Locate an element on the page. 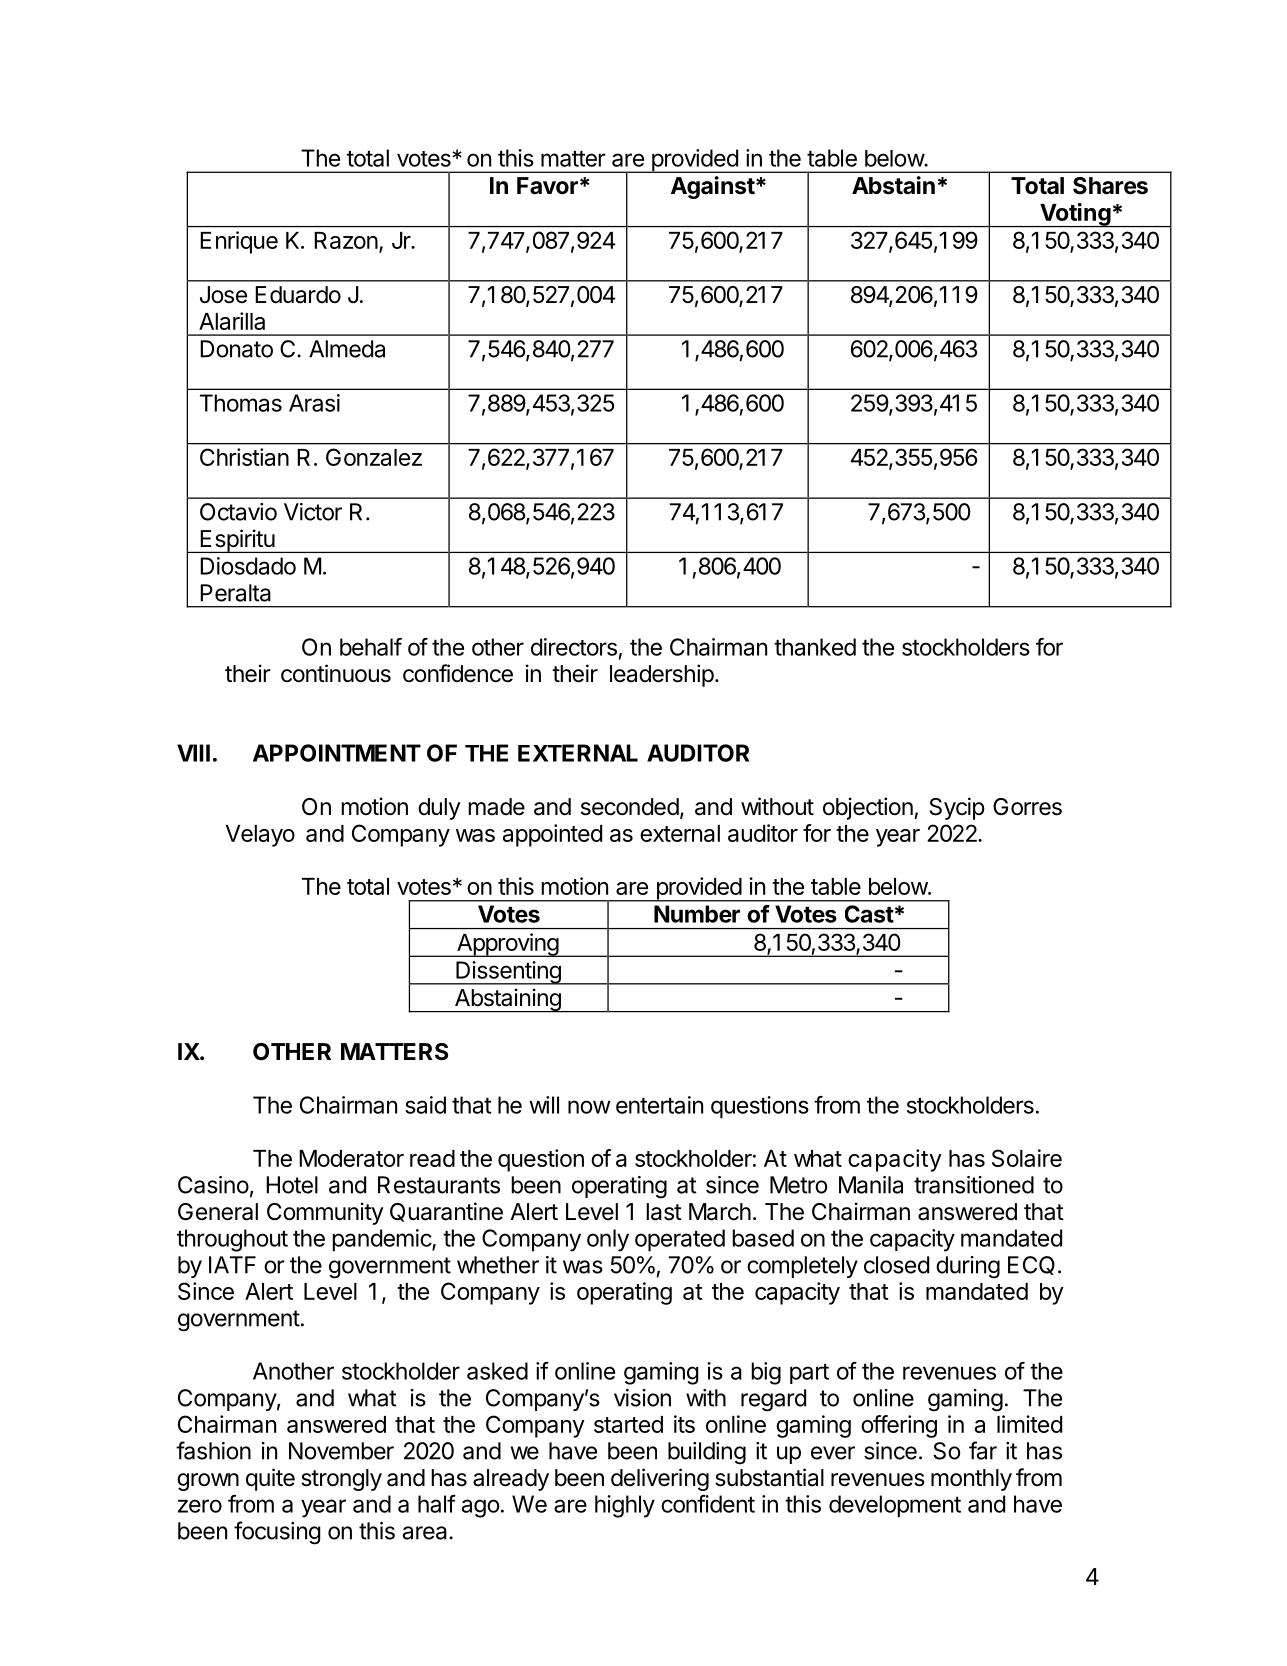  said is located at coordinates (425, 1105).
